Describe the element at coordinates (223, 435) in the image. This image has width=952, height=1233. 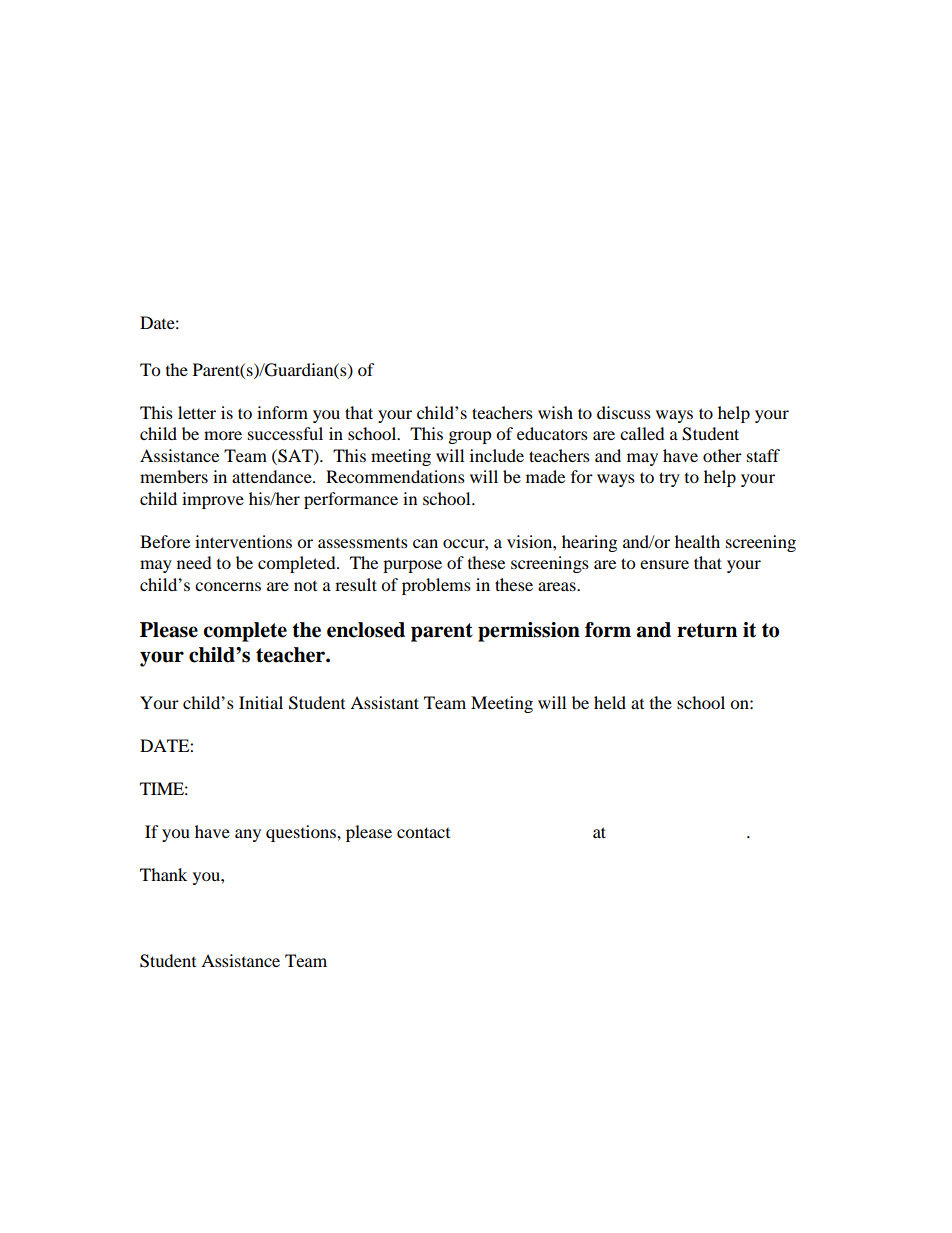
I see `more` at that location.
